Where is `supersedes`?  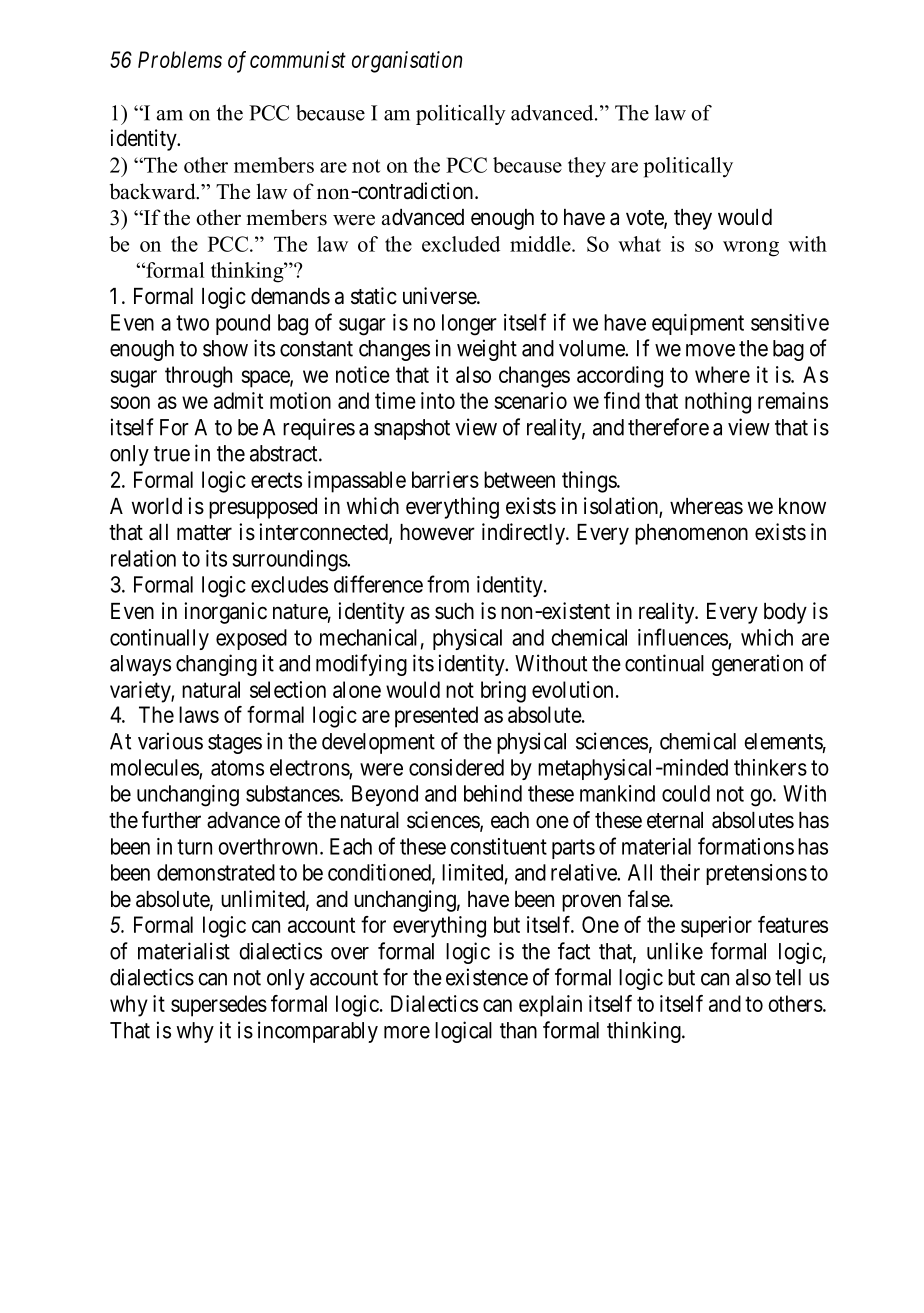 supersedes is located at coordinates (219, 1006).
